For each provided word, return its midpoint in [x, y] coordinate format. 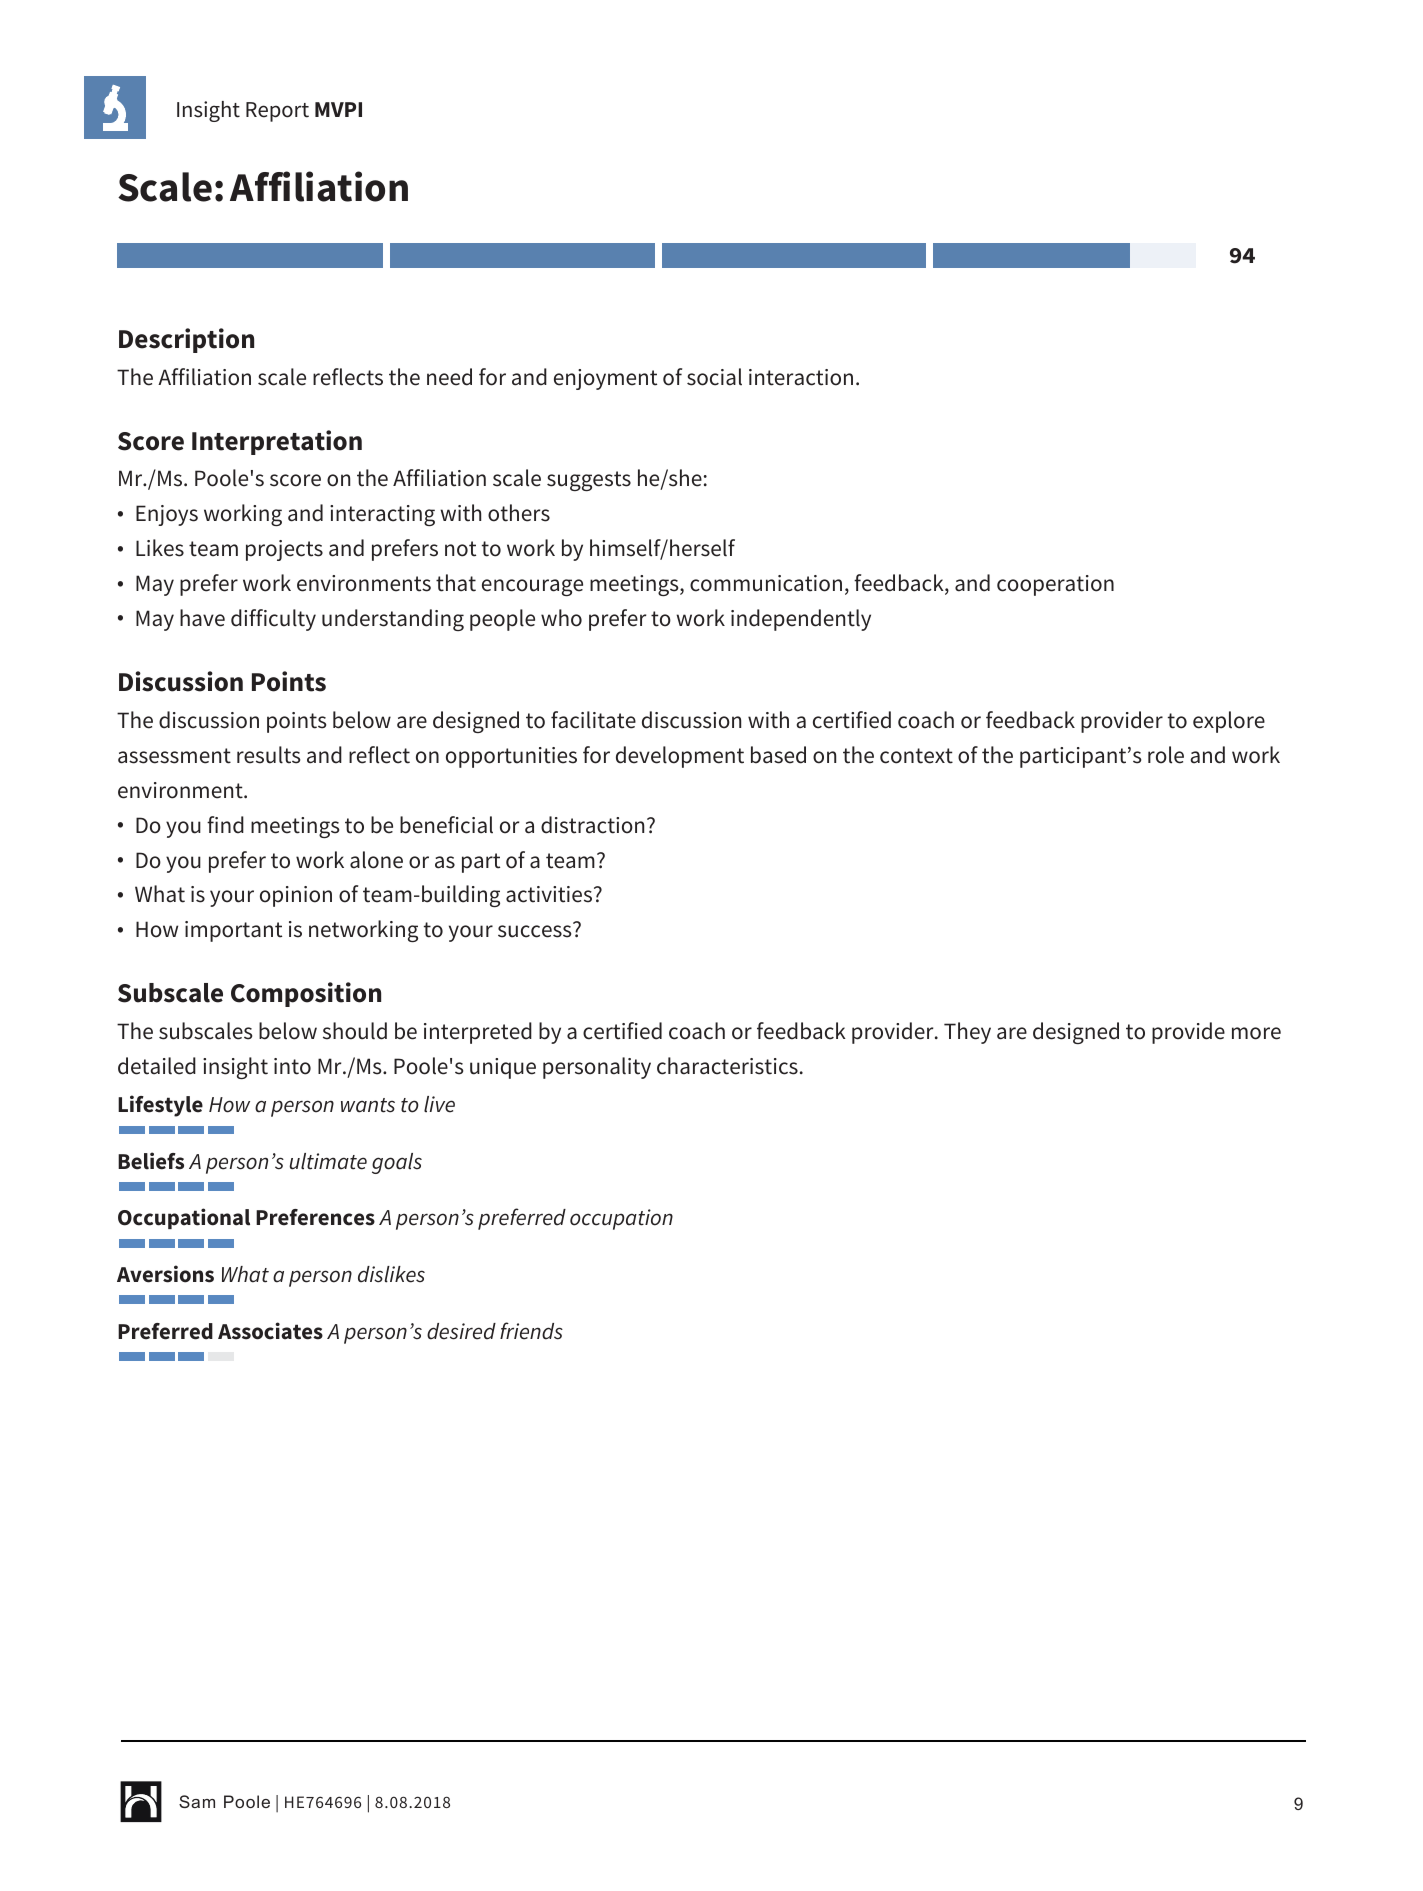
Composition [306, 994]
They [967, 1033]
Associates [270, 1331]
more [1256, 1033]
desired [461, 1331]
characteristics [727, 1066]
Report [277, 112]
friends [531, 1331]
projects [284, 550]
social [714, 377]
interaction [801, 377]
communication [766, 583]
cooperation [1055, 585]
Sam [197, 1801]
